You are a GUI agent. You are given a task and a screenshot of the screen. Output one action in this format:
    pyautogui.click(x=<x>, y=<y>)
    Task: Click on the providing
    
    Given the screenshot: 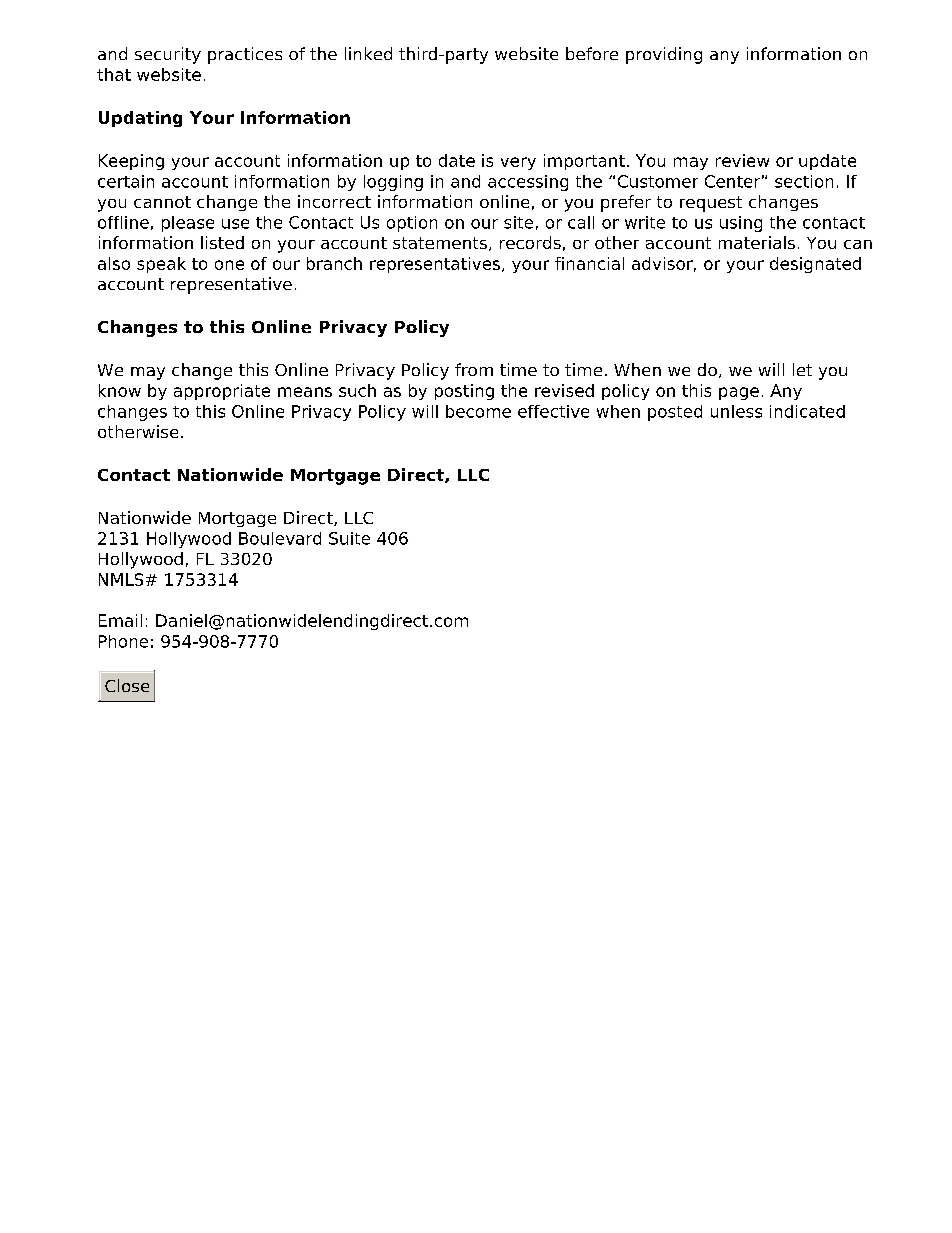 What is the action you would take?
    pyautogui.click(x=664, y=55)
